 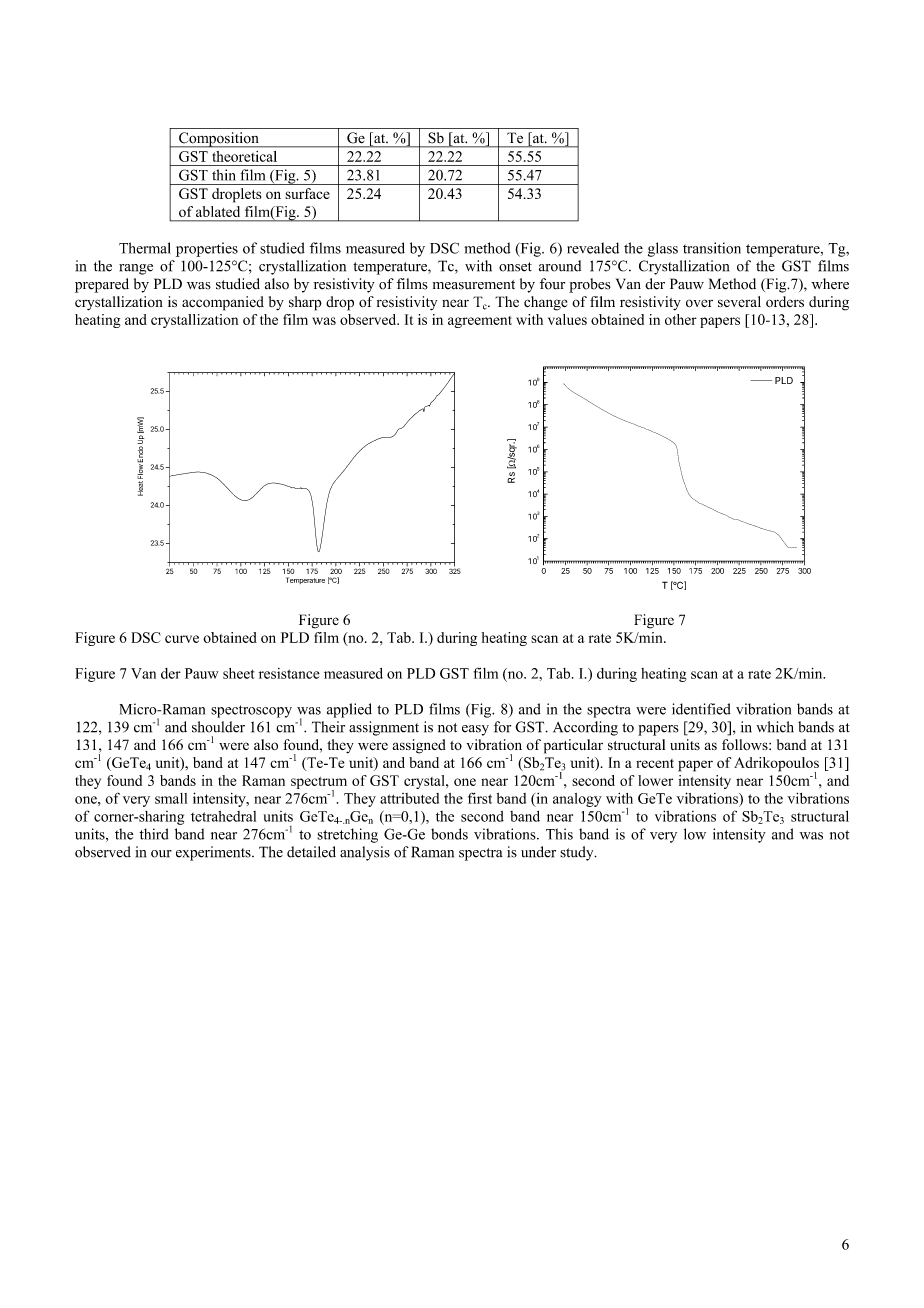 I want to click on surface, so click(x=307, y=193).
